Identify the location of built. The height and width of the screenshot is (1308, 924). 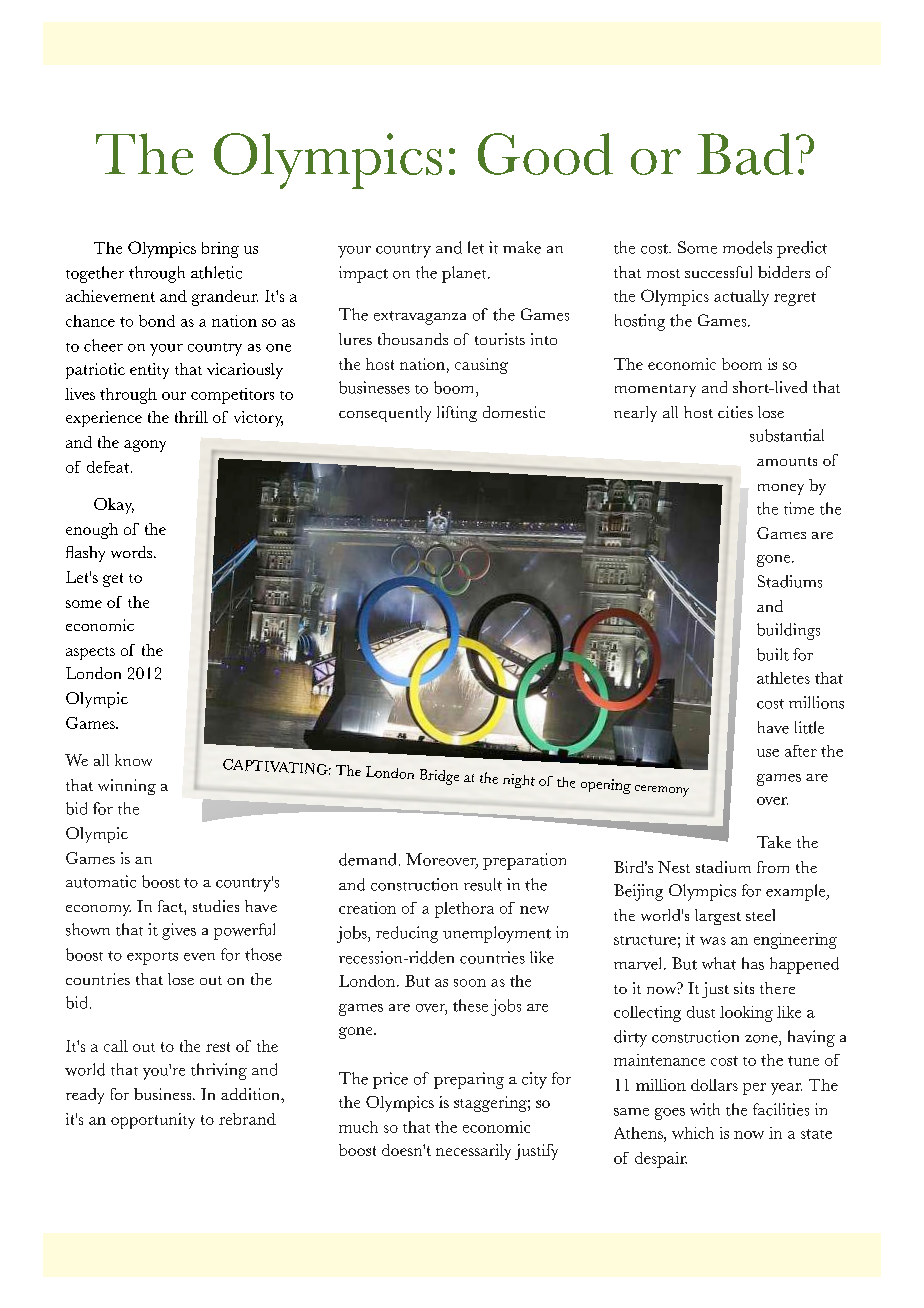
(773, 654).
